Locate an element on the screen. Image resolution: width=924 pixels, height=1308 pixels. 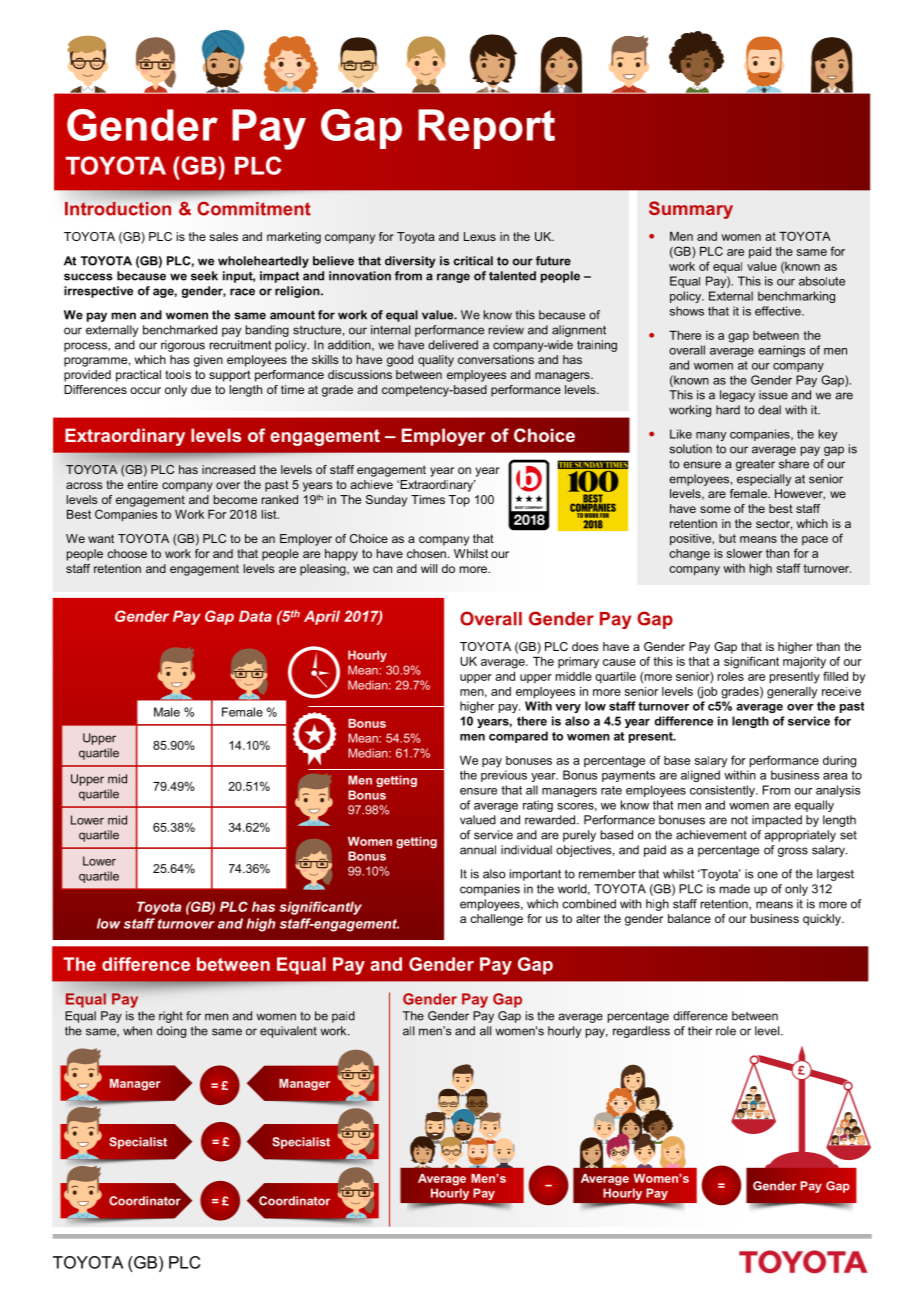
will is located at coordinates (429, 568).
